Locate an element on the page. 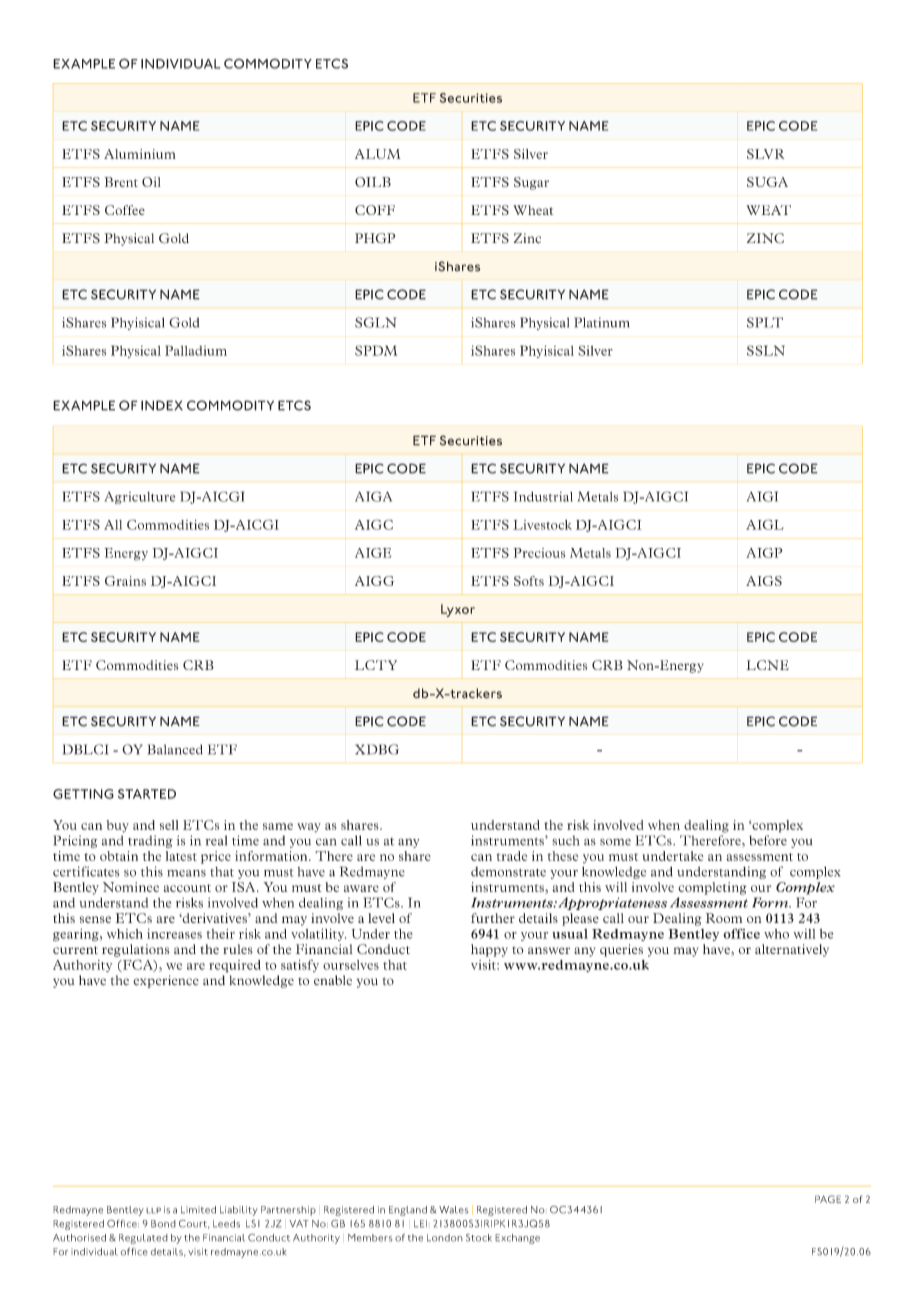 Image resolution: width=924 pixels, height=1308 pixels. SPLT is located at coordinates (765, 322).
